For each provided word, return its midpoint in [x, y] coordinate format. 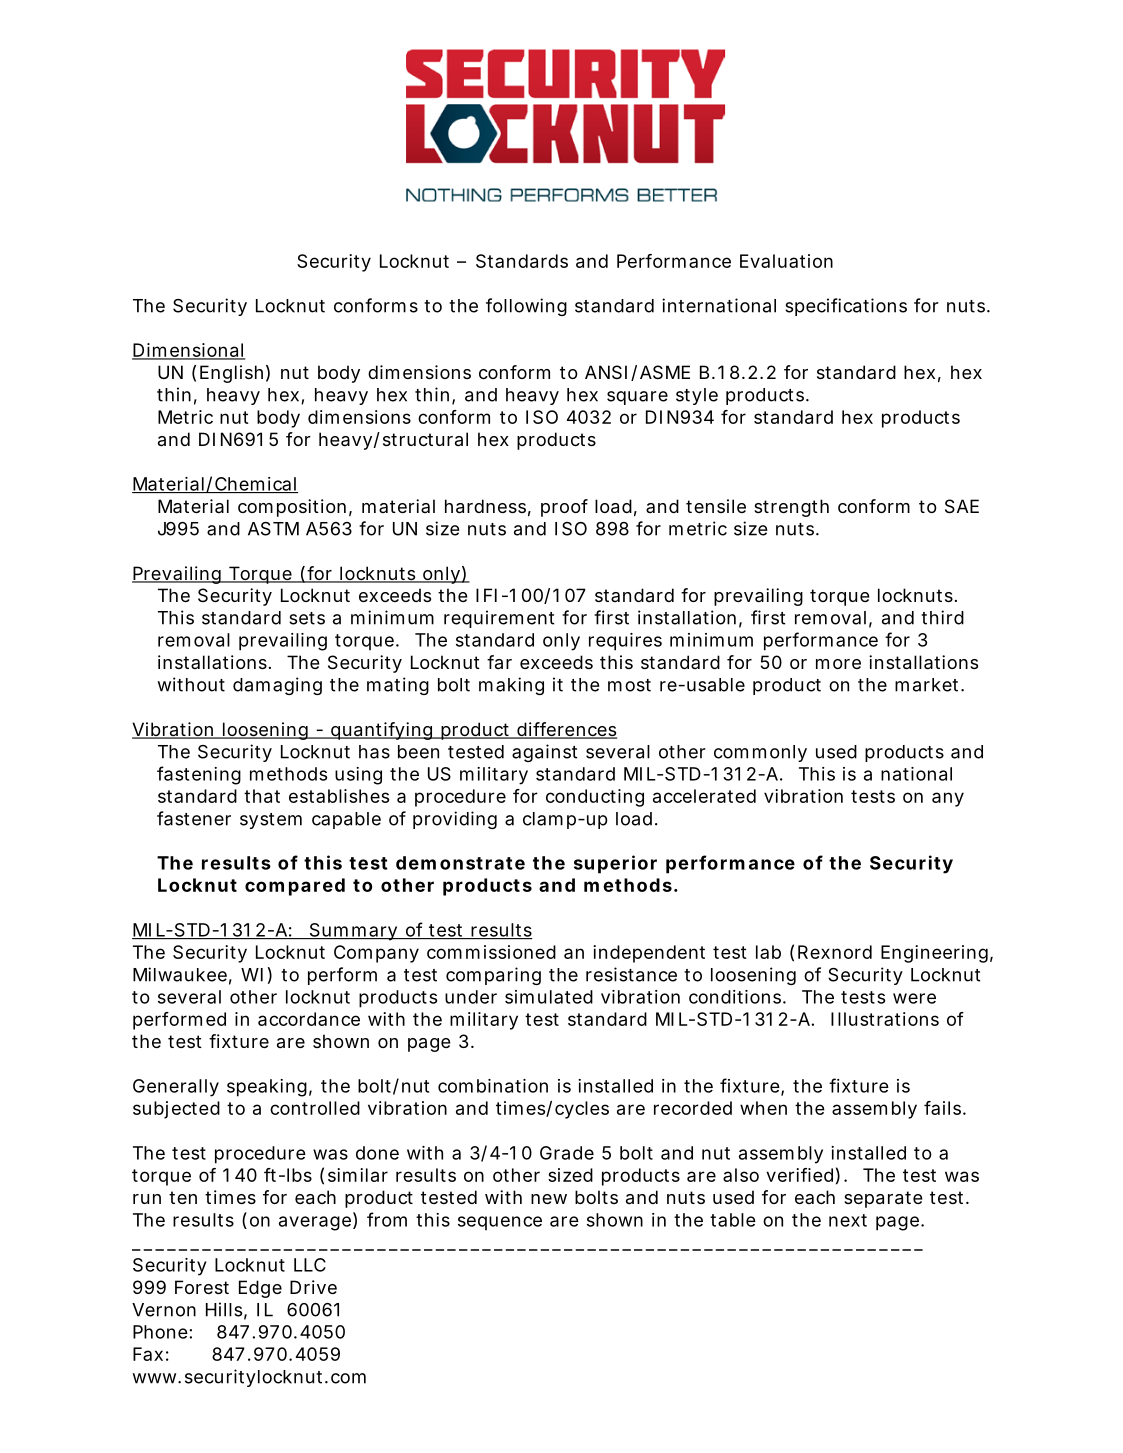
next [848, 1220]
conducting [595, 798]
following [526, 307]
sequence [500, 1223]
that [262, 796]
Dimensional [188, 351]
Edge [260, 1289]
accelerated [704, 796]
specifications [846, 307]
